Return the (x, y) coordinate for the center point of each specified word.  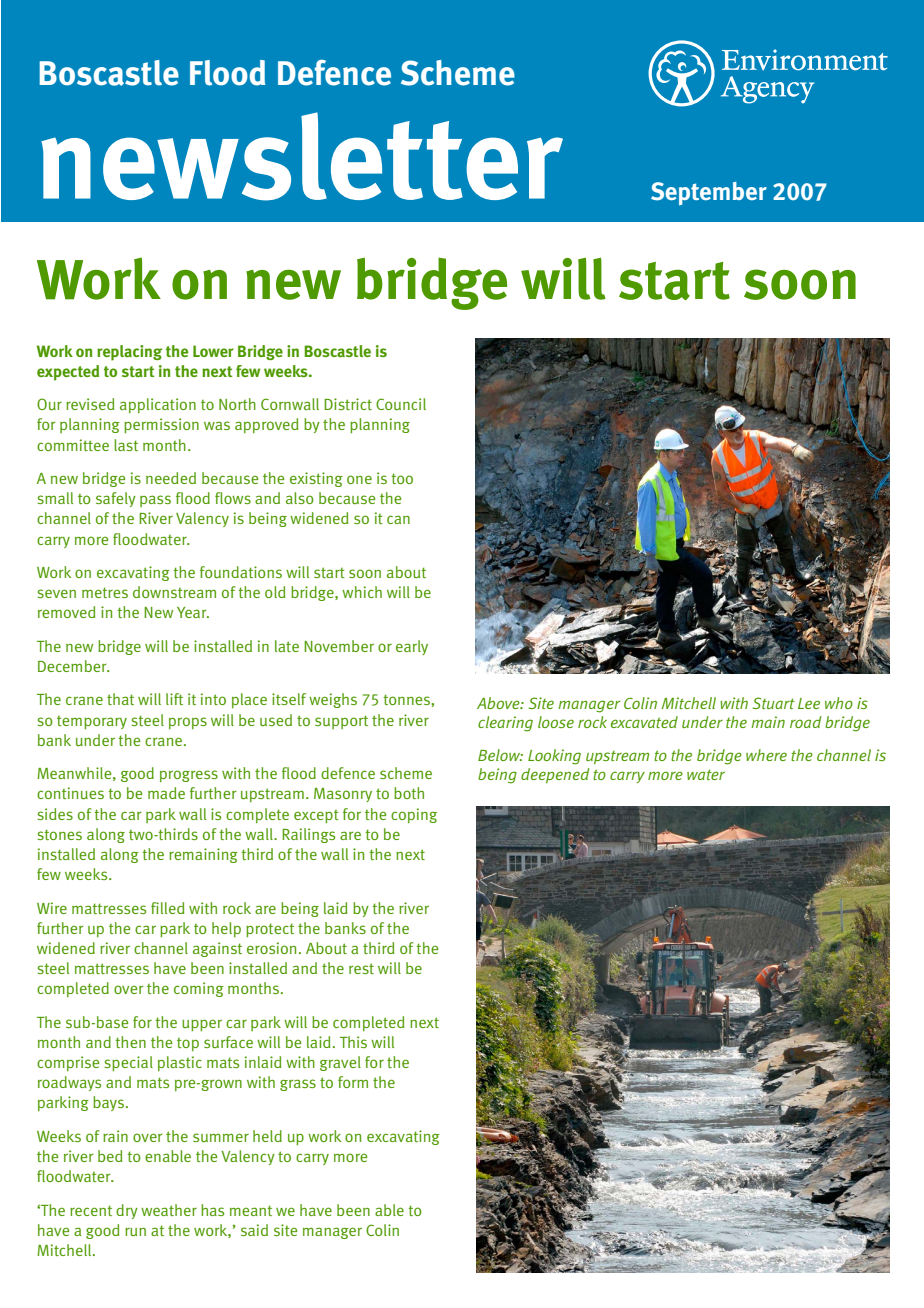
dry (127, 1211)
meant (251, 1210)
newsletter (302, 156)
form (353, 1082)
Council (401, 404)
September (709, 193)
